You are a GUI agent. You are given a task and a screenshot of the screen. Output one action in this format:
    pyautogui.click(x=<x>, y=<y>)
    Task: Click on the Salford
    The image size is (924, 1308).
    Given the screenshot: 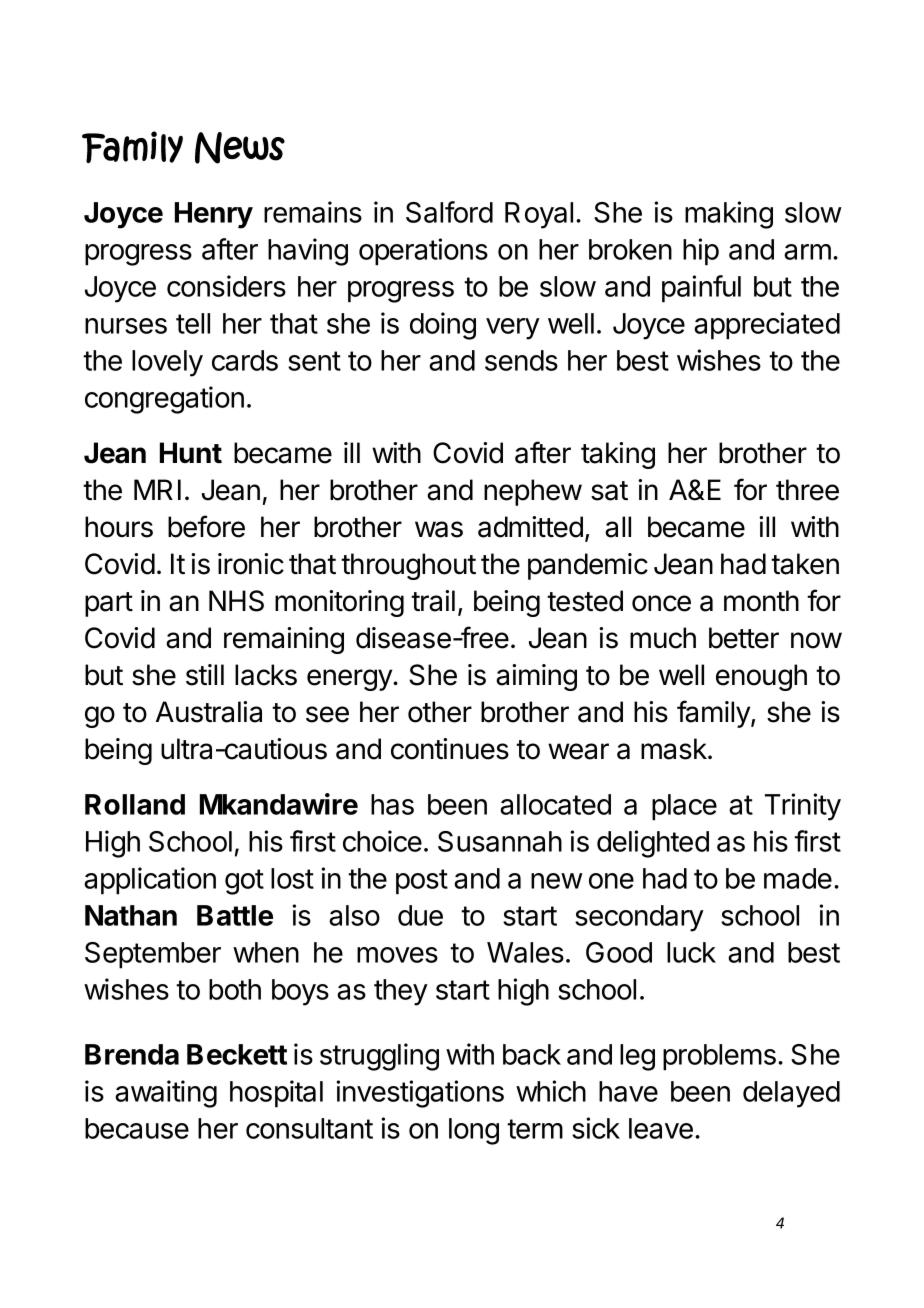 What is the action you would take?
    pyautogui.click(x=449, y=212)
